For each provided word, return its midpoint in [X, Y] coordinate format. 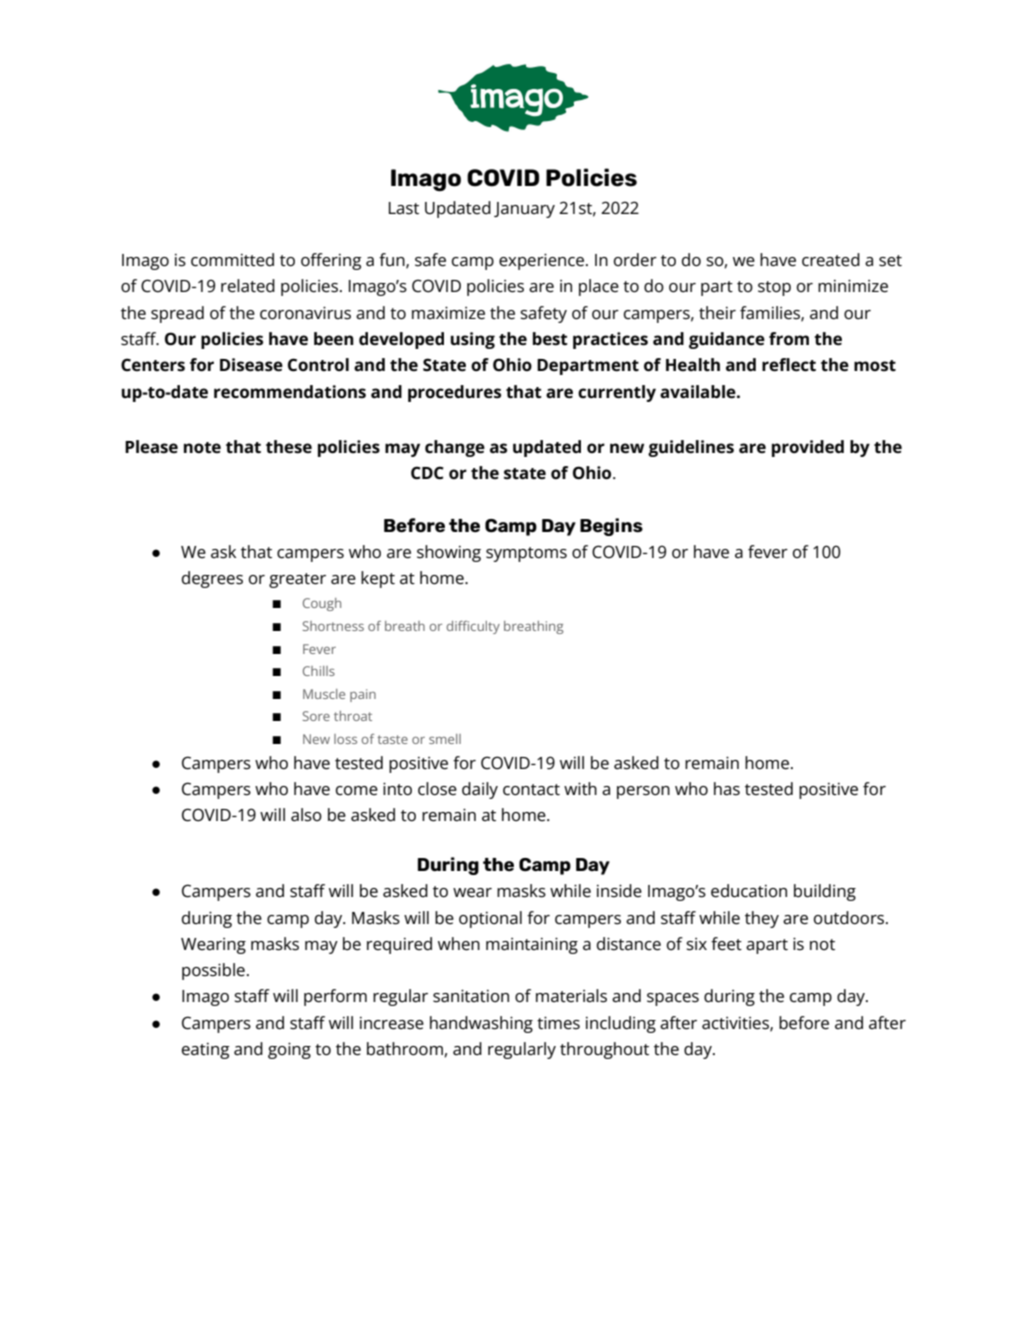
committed [232, 260]
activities [736, 1024]
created [831, 260]
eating [206, 1051]
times [558, 1023]
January [524, 210]
